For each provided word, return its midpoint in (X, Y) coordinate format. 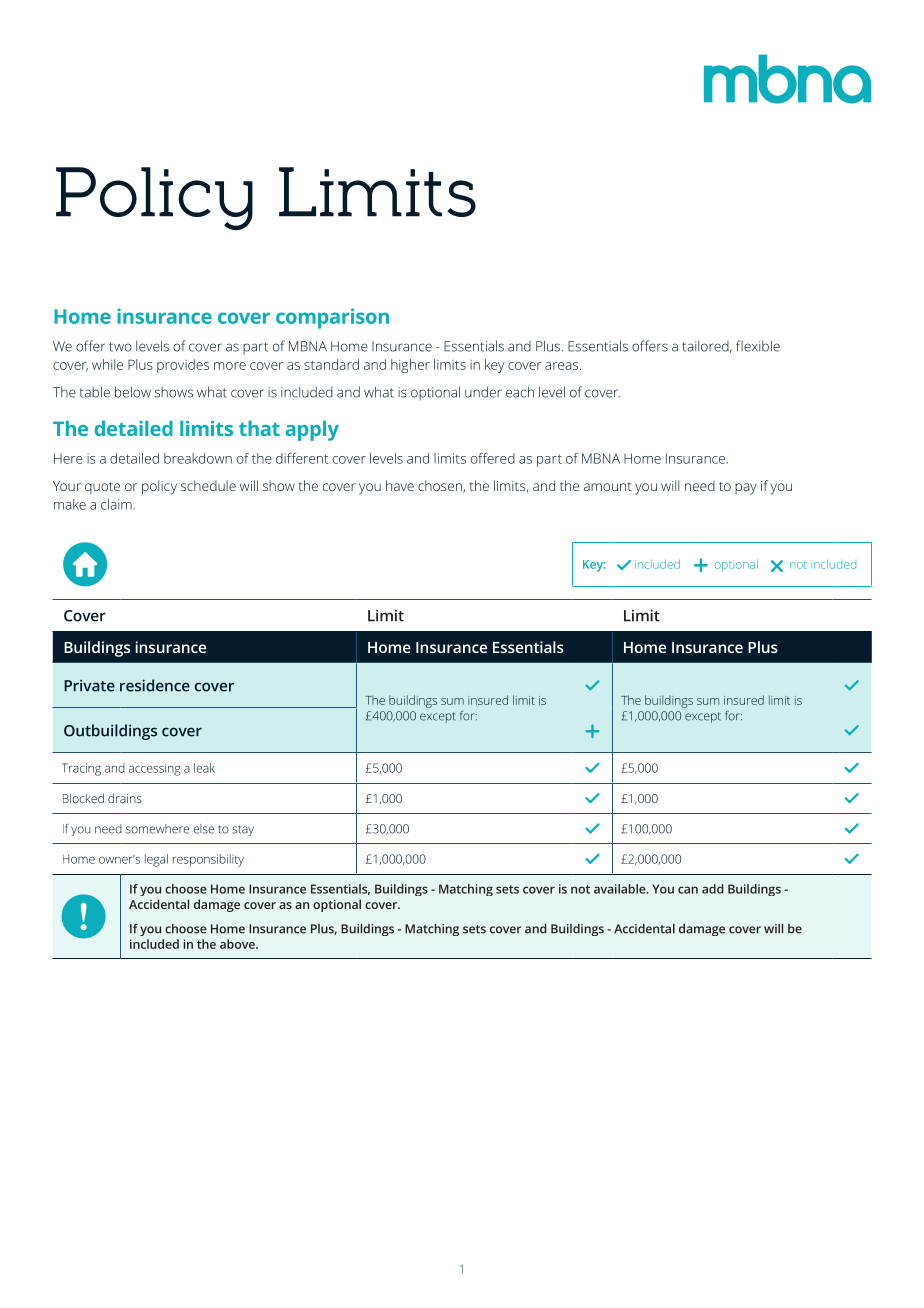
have (400, 485)
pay (746, 489)
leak (204, 768)
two (120, 347)
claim (116, 504)
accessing (155, 769)
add (712, 889)
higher (410, 366)
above (238, 944)
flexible (758, 346)
